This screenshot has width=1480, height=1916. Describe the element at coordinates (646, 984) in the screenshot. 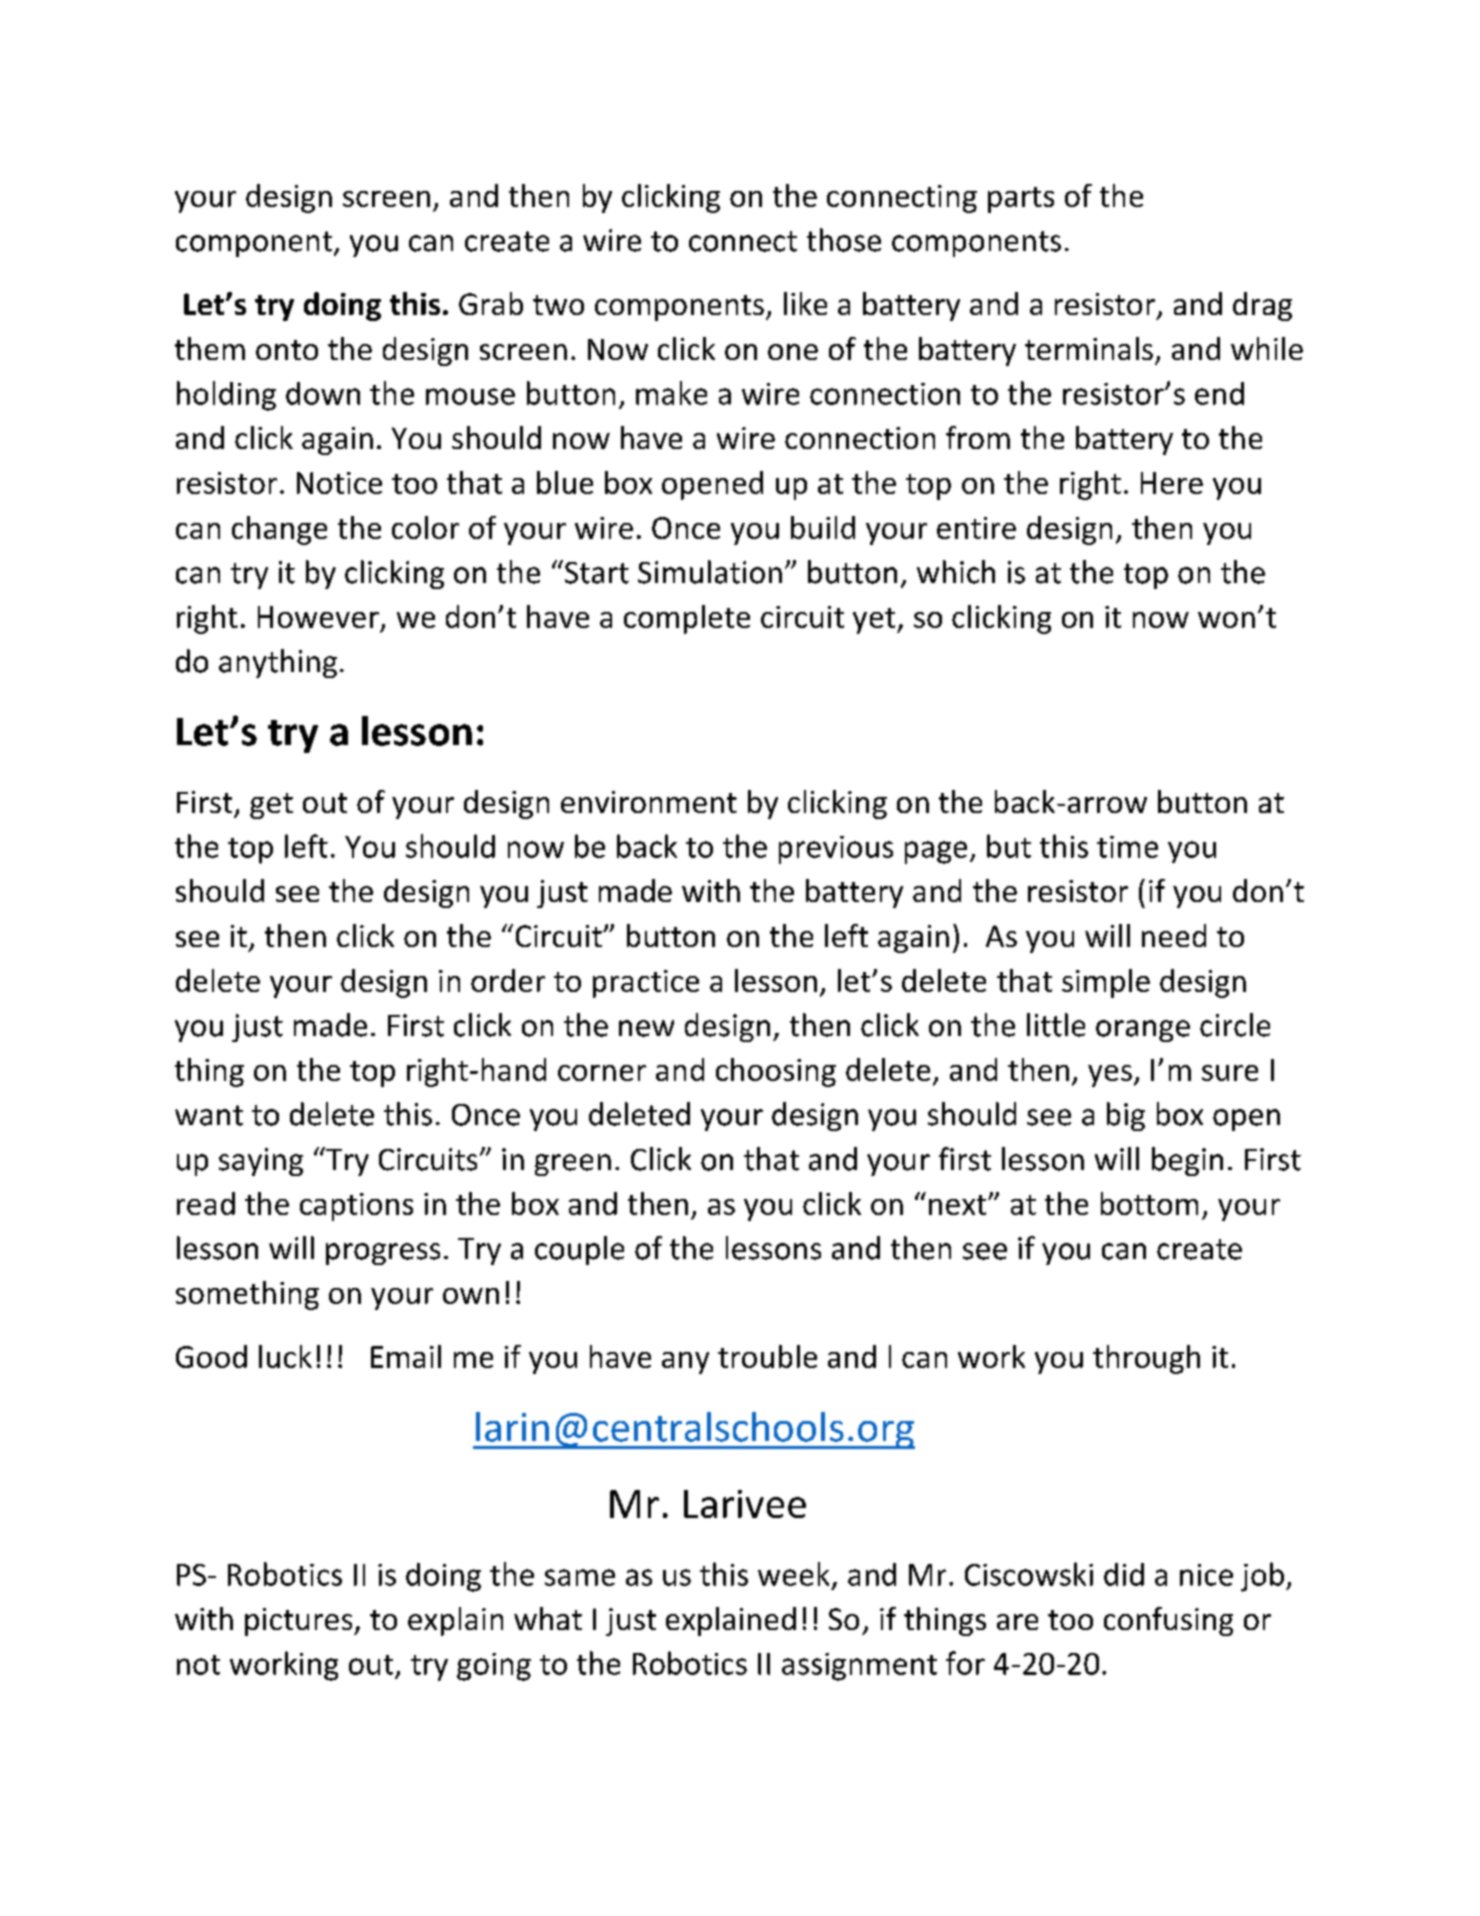

I see `practice` at that location.
